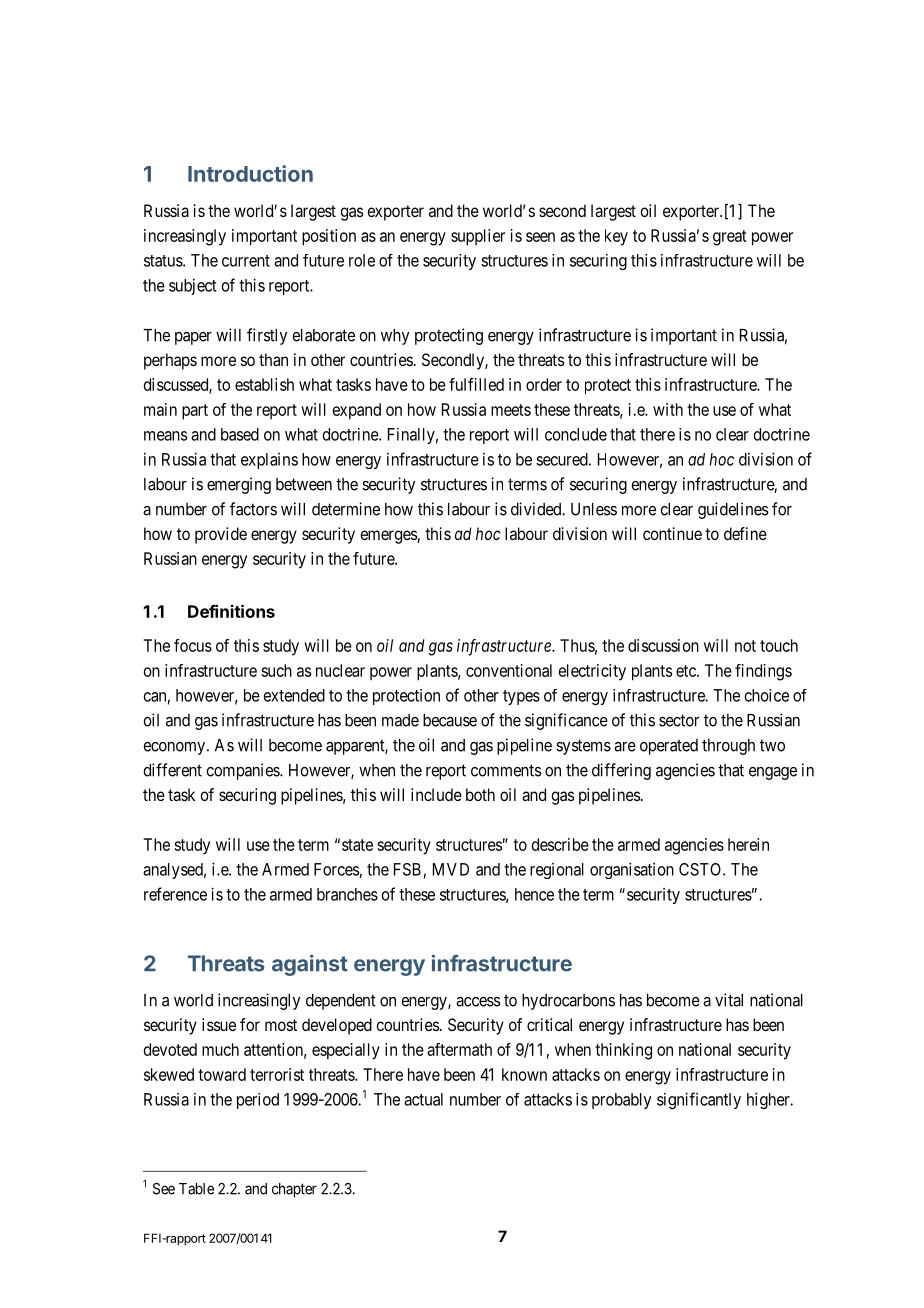 This screenshot has width=924, height=1308. What do you see at coordinates (729, 1000) in the screenshot?
I see `vital` at bounding box center [729, 1000].
